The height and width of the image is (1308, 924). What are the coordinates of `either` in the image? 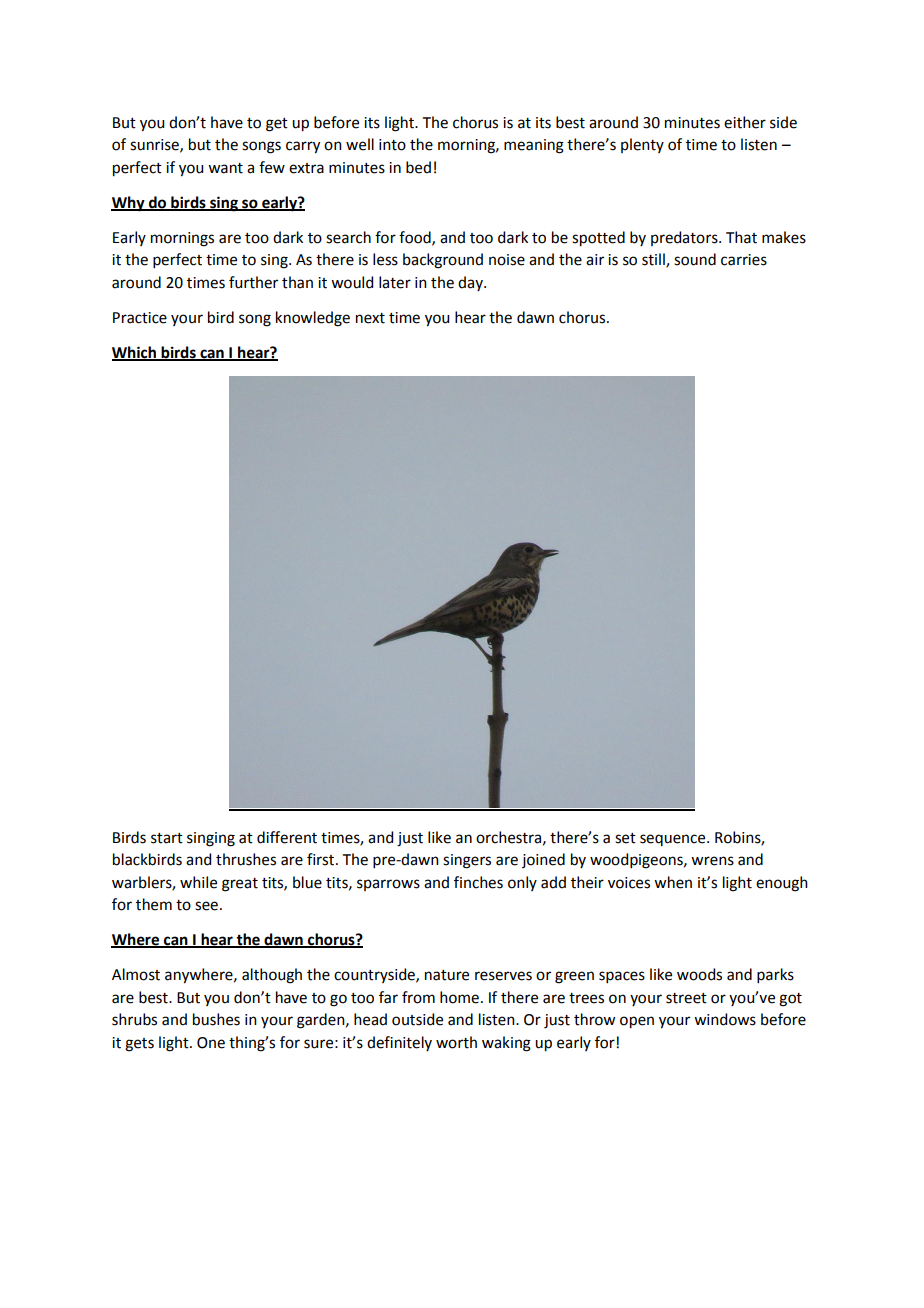 It's located at (745, 122).
